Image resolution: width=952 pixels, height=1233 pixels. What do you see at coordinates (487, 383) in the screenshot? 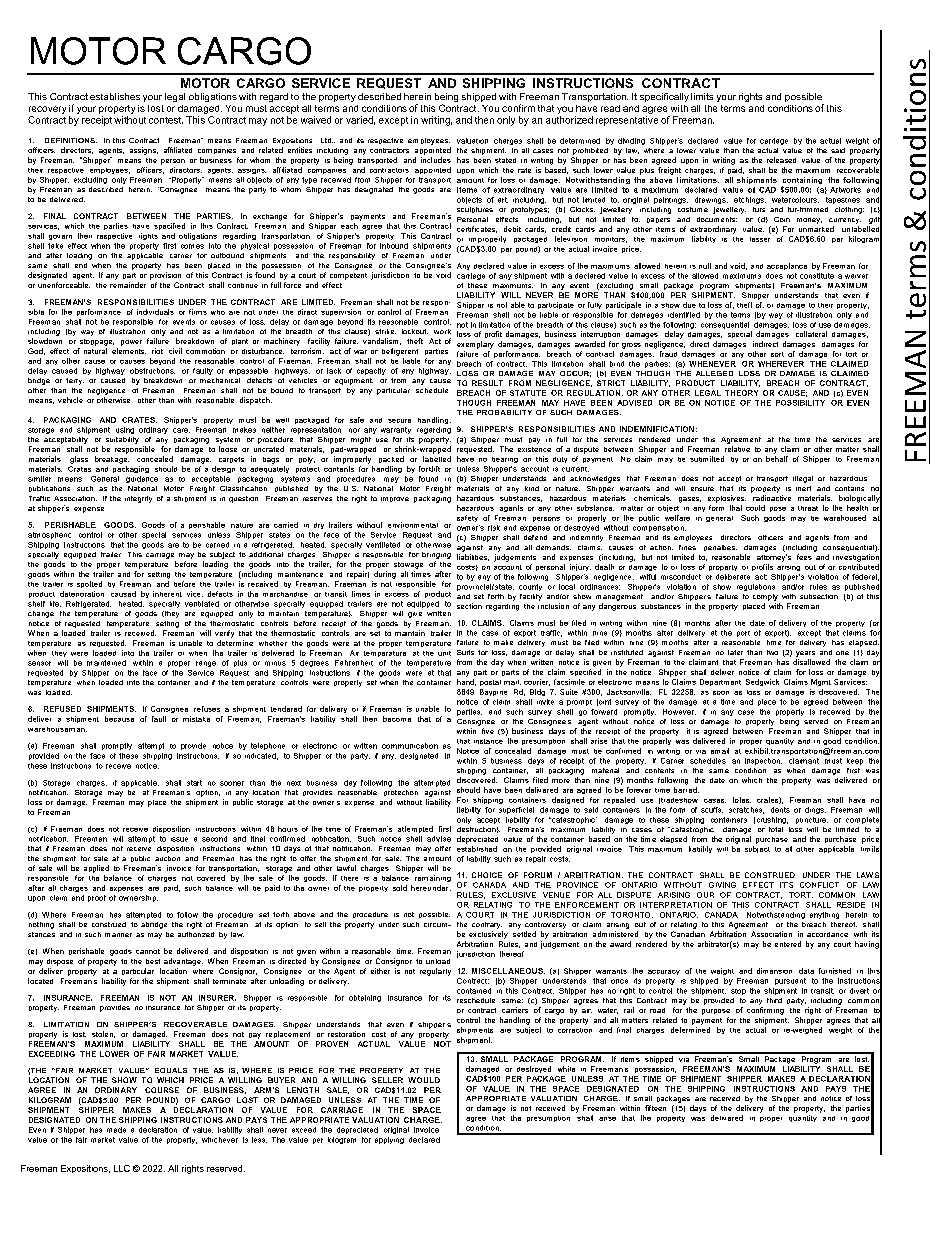
I see `RESULT` at bounding box center [487, 383].
